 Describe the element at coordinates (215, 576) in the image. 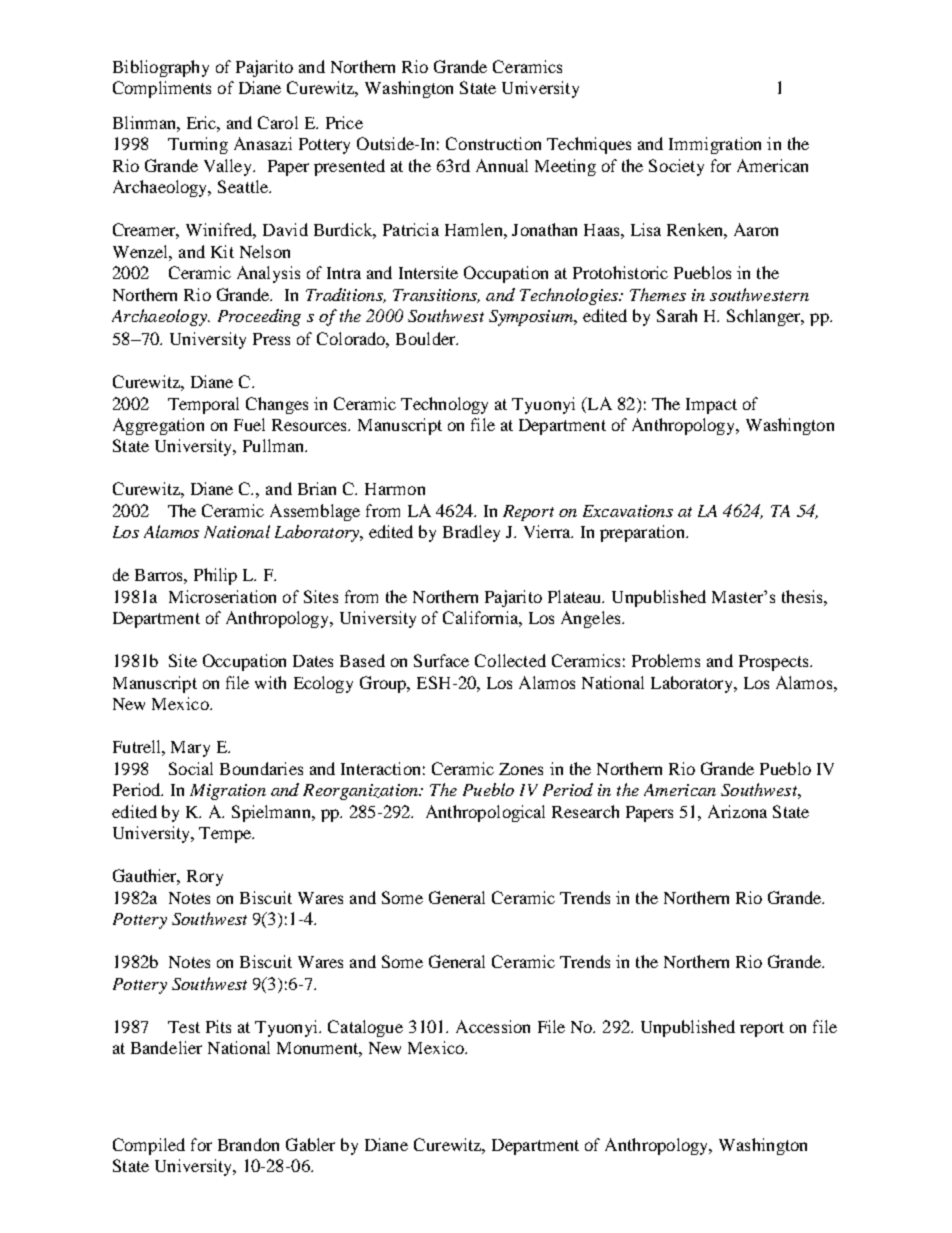

I see `Philip` at that location.
